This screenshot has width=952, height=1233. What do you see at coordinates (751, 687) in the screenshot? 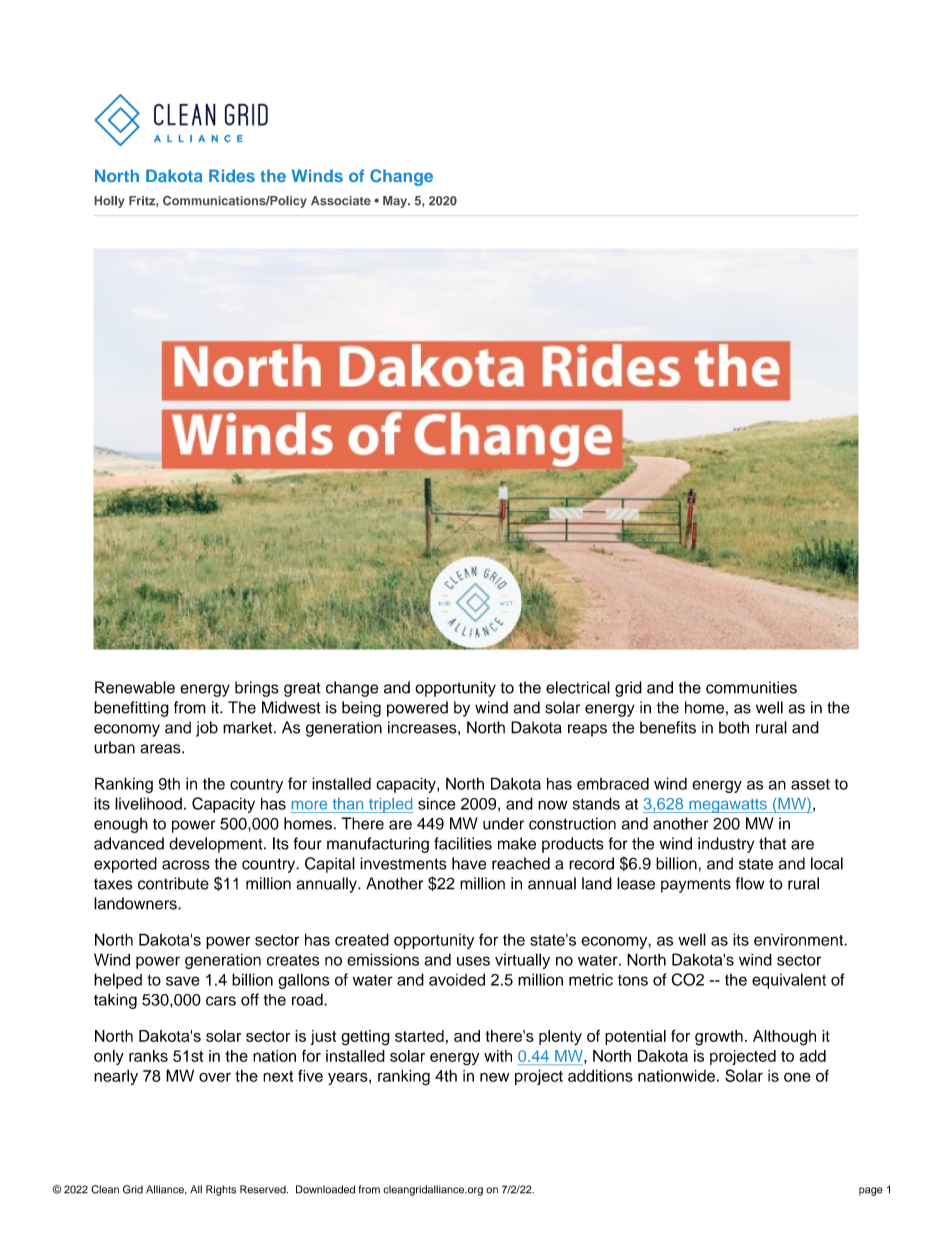
I see `communities` at bounding box center [751, 687].
